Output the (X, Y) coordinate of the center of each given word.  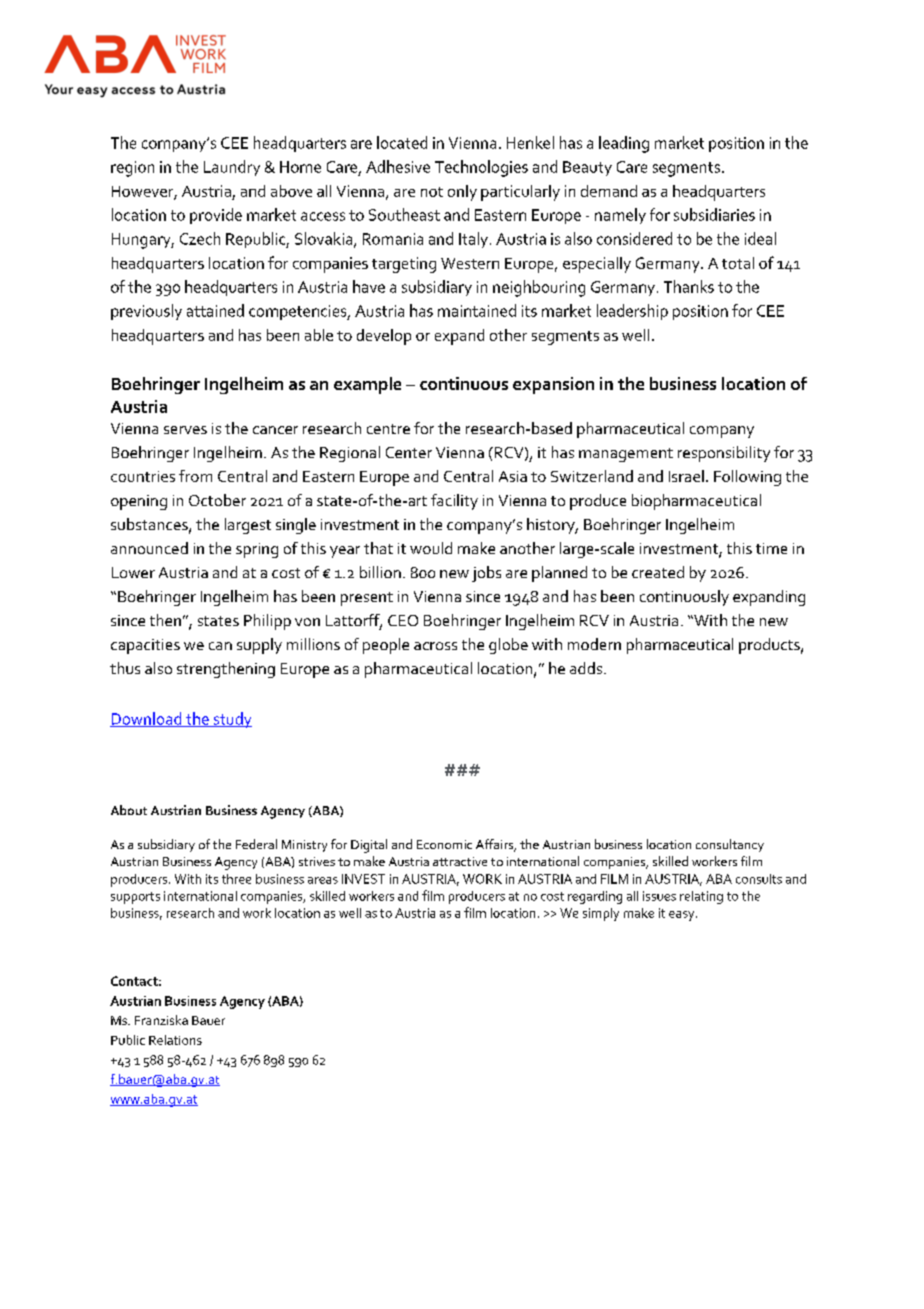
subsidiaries (714, 214)
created (658, 572)
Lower (133, 572)
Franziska (161, 1020)
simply (601, 914)
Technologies (481, 168)
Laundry (232, 168)
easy (683, 916)
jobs (486, 574)
